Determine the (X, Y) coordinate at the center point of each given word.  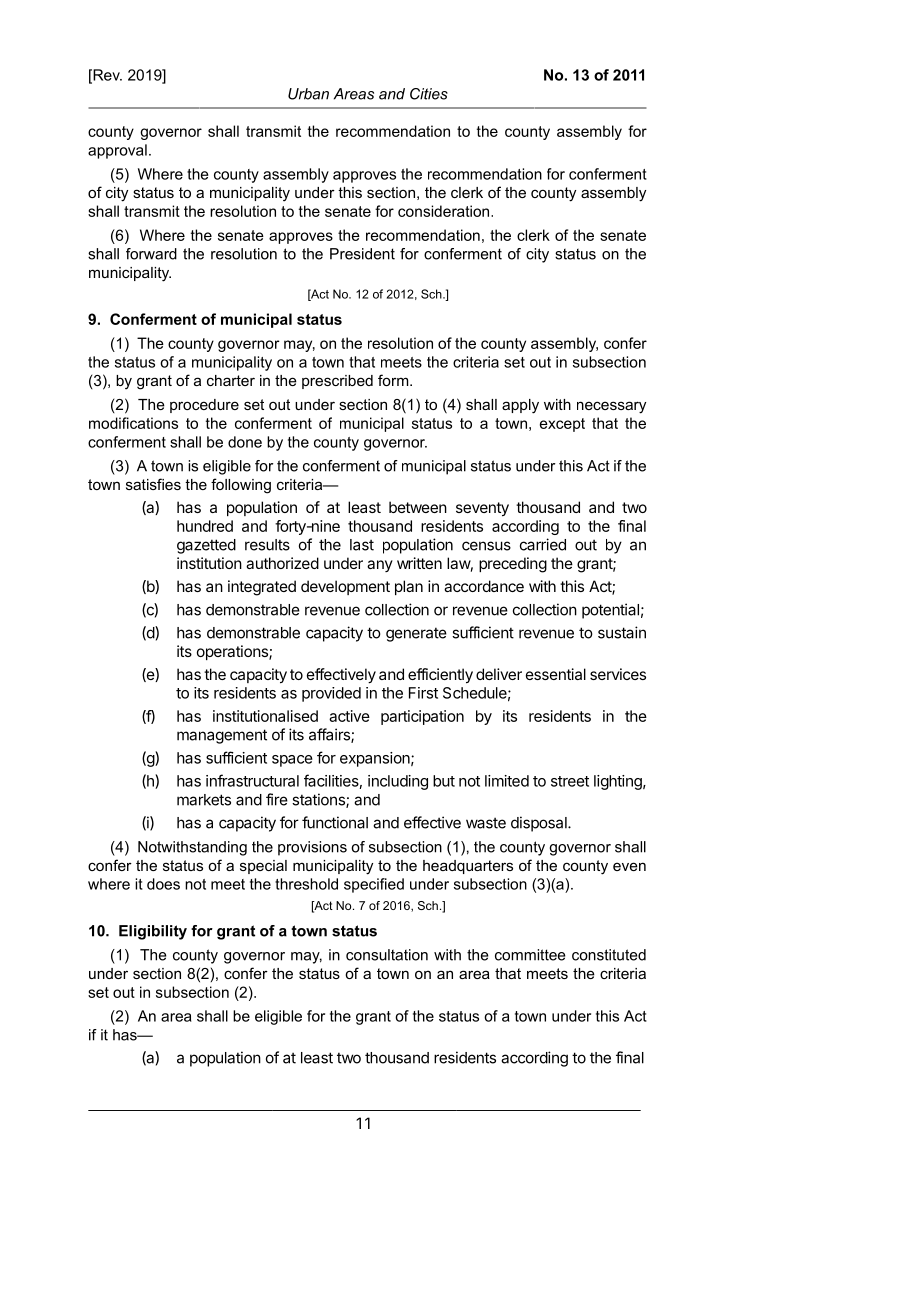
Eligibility (153, 932)
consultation (387, 955)
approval (117, 151)
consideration (445, 211)
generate (416, 634)
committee (530, 955)
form (394, 380)
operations (233, 652)
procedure (204, 406)
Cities (429, 94)
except (562, 425)
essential (556, 674)
